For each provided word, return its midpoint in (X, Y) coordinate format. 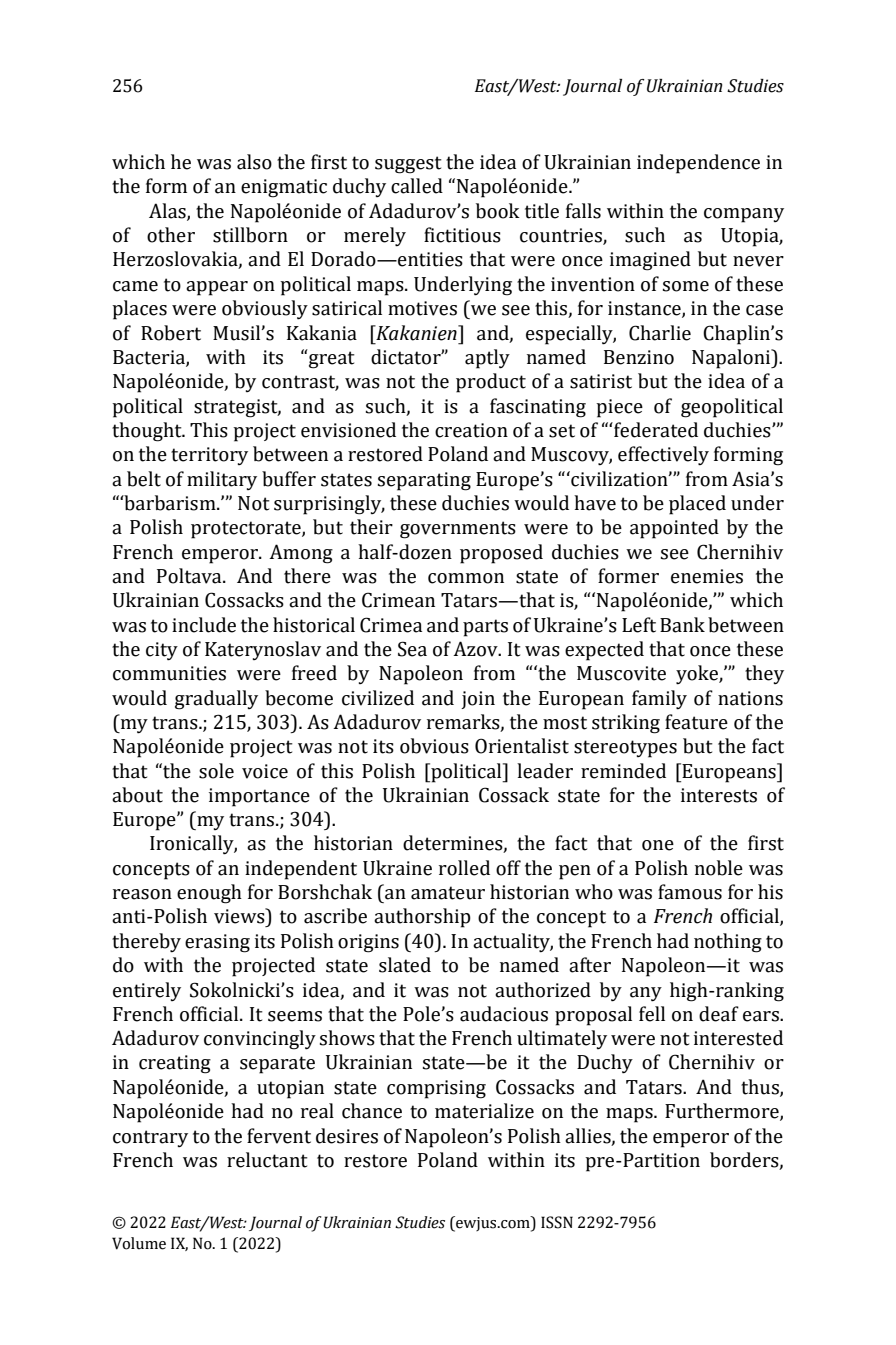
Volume (139, 1243)
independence (698, 164)
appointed (674, 529)
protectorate (247, 530)
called (417, 186)
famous (690, 892)
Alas (168, 211)
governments (458, 530)
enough (209, 894)
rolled (464, 868)
